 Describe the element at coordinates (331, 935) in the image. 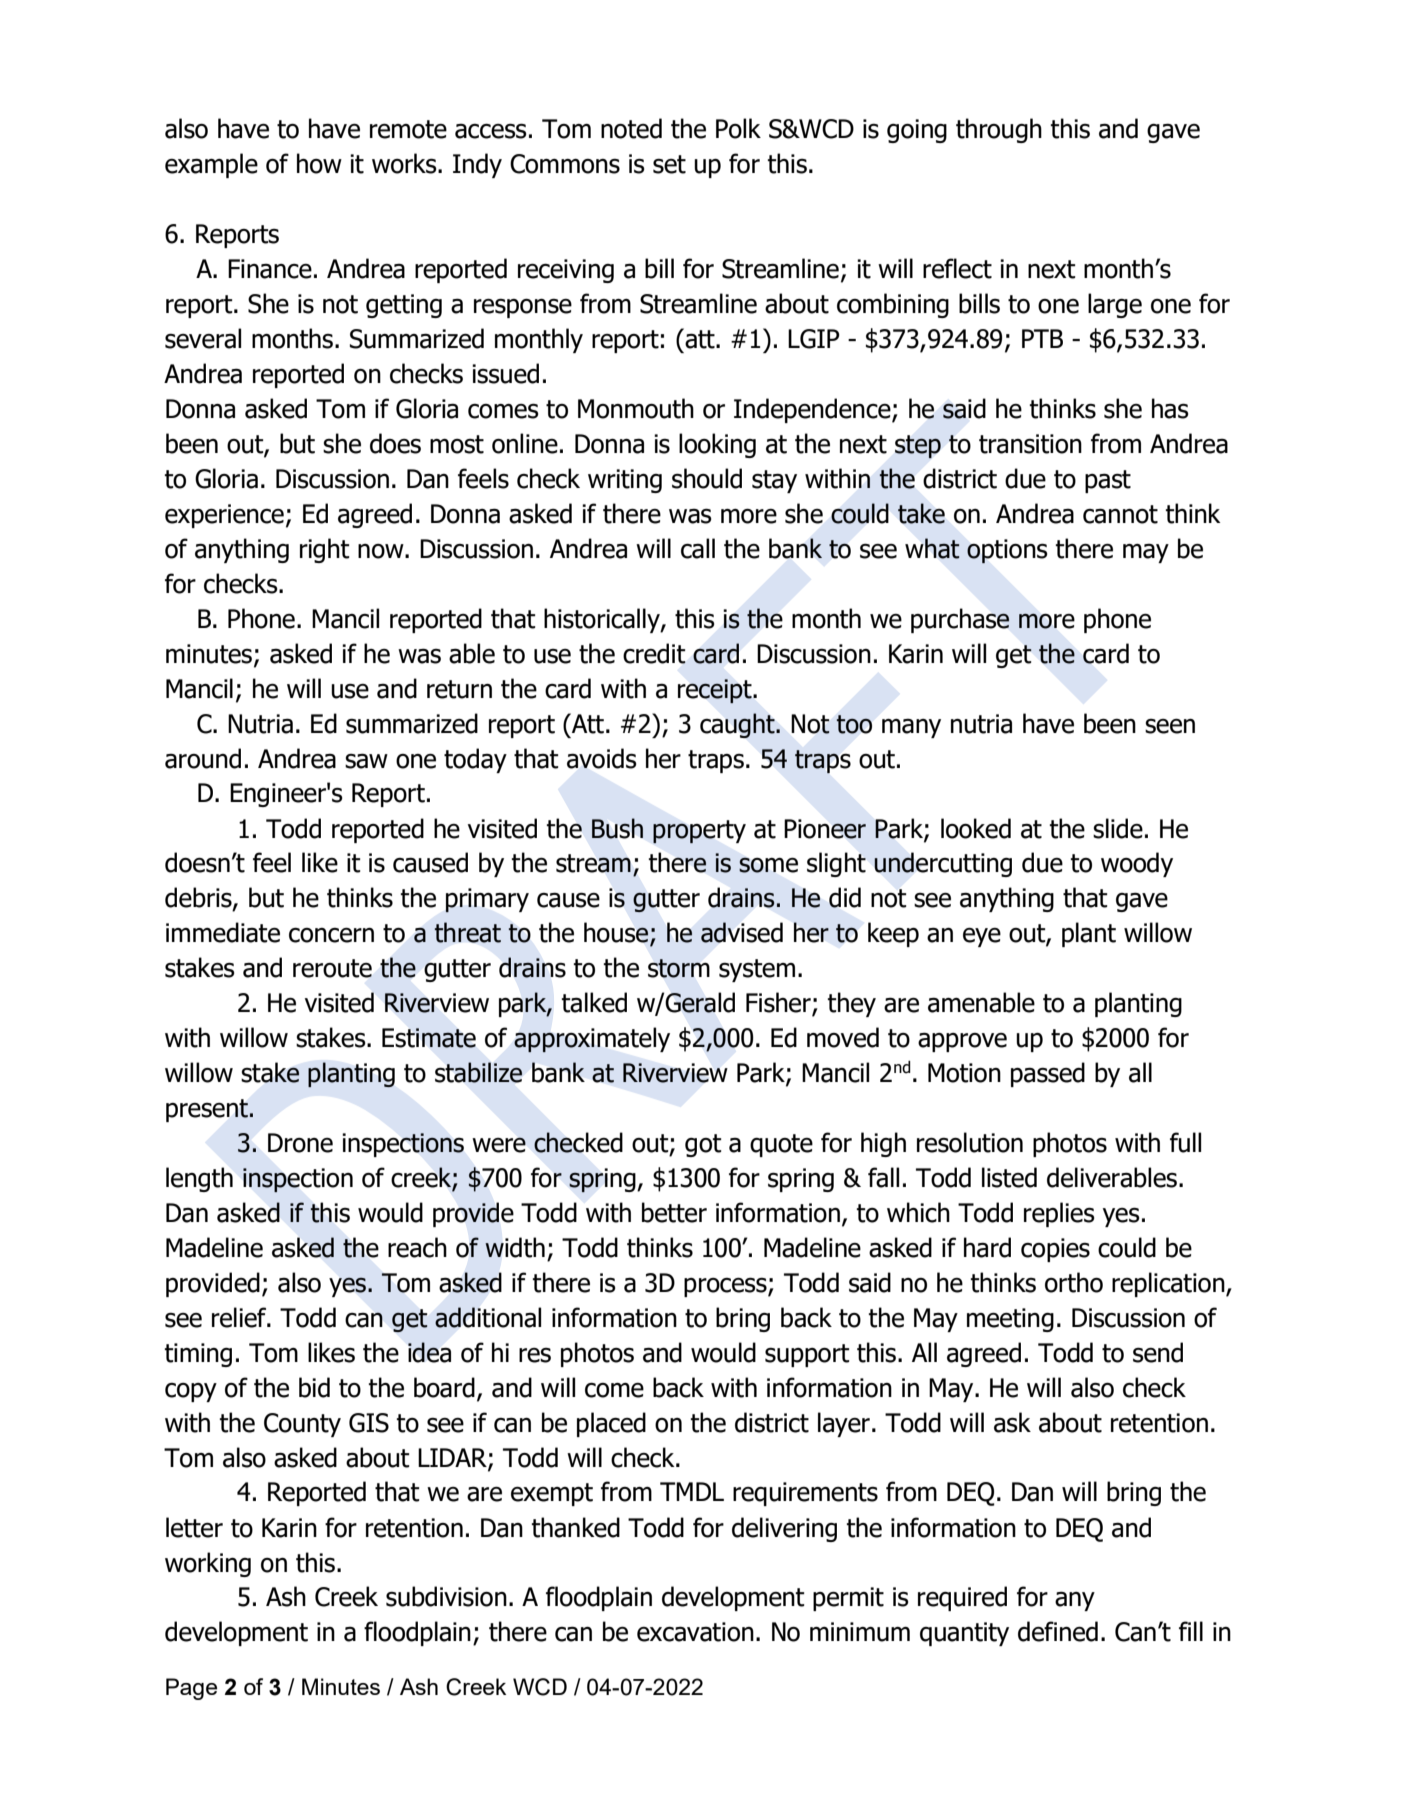

I see `concern` at that location.
